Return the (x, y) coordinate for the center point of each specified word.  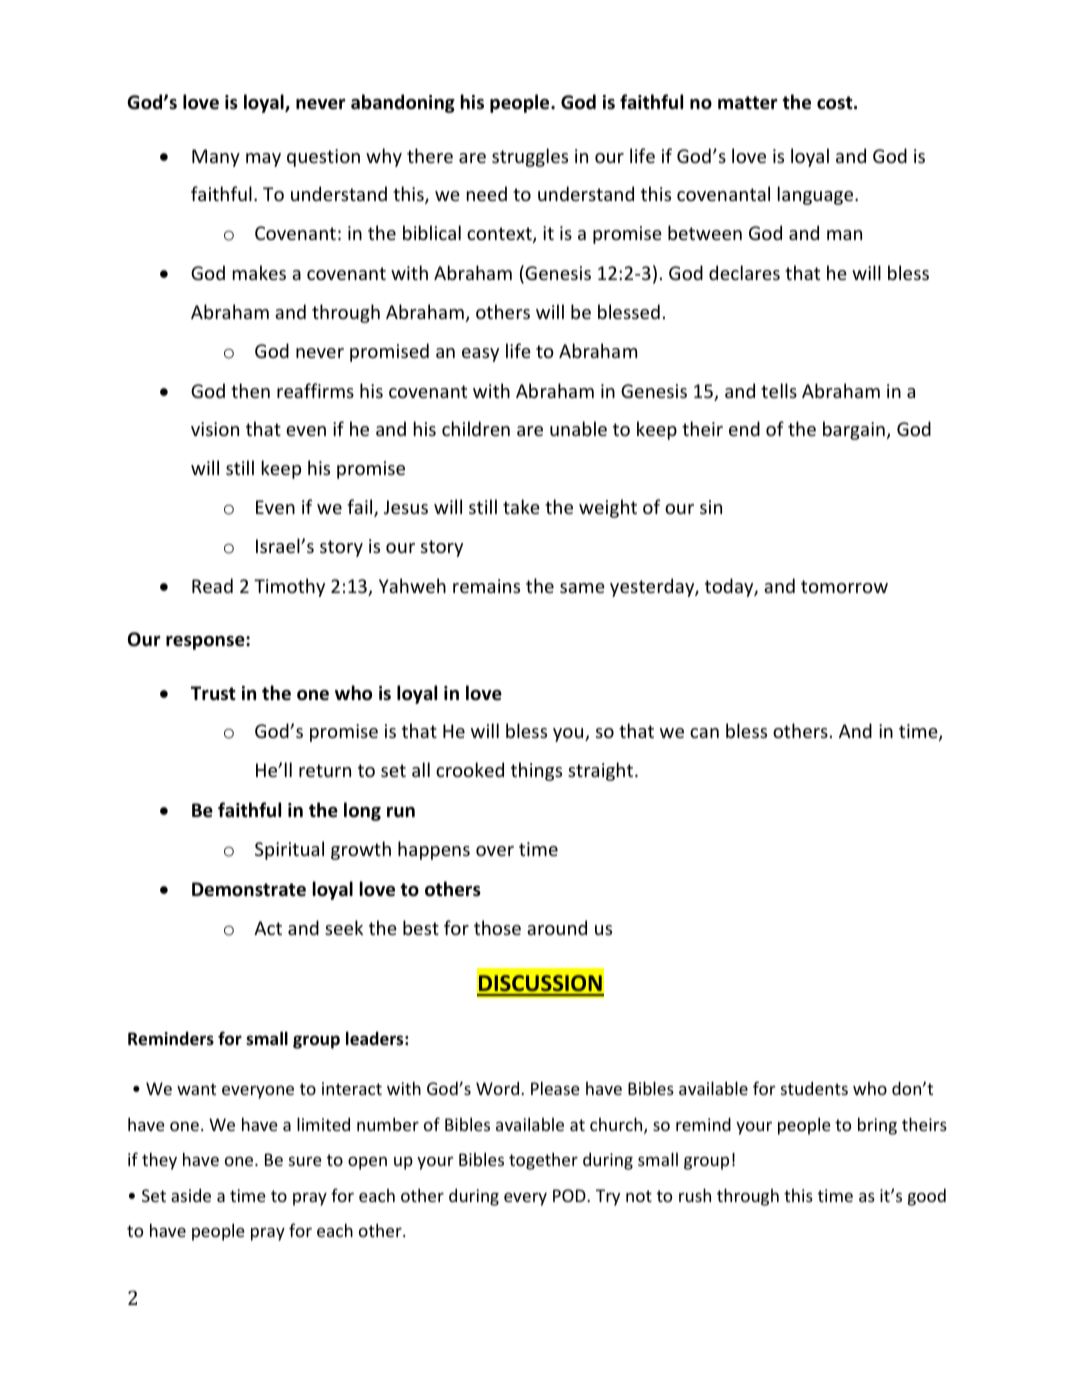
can (704, 733)
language (817, 195)
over (495, 851)
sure (305, 1161)
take (521, 506)
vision (215, 429)
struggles (530, 157)
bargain (854, 430)
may (263, 160)
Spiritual (289, 850)
